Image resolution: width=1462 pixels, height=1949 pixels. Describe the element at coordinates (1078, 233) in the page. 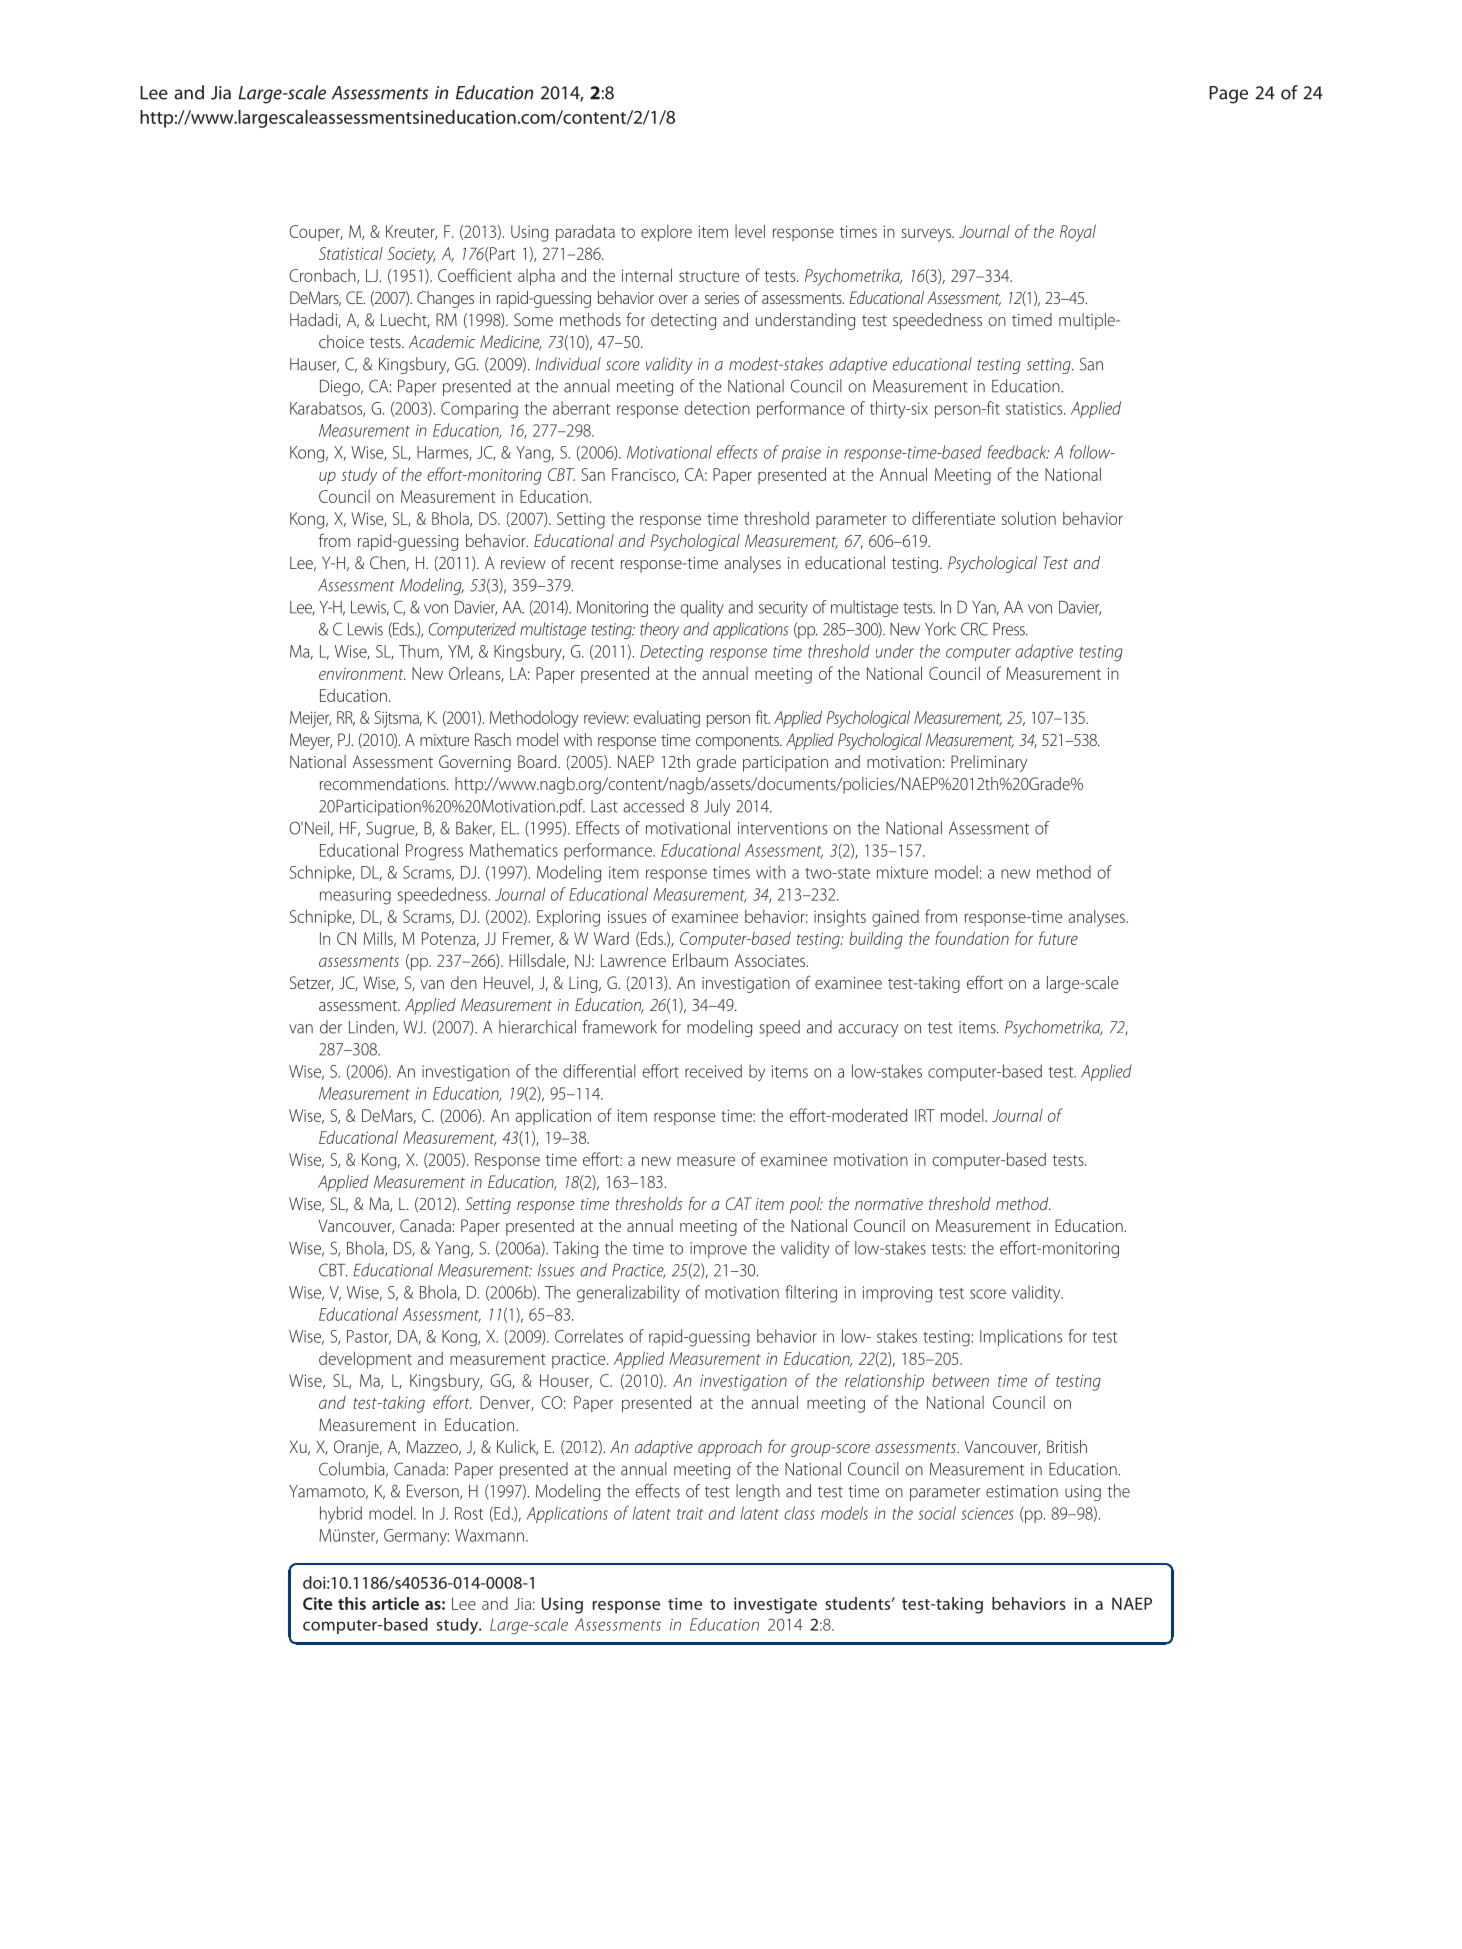

I see `Royal` at that location.
